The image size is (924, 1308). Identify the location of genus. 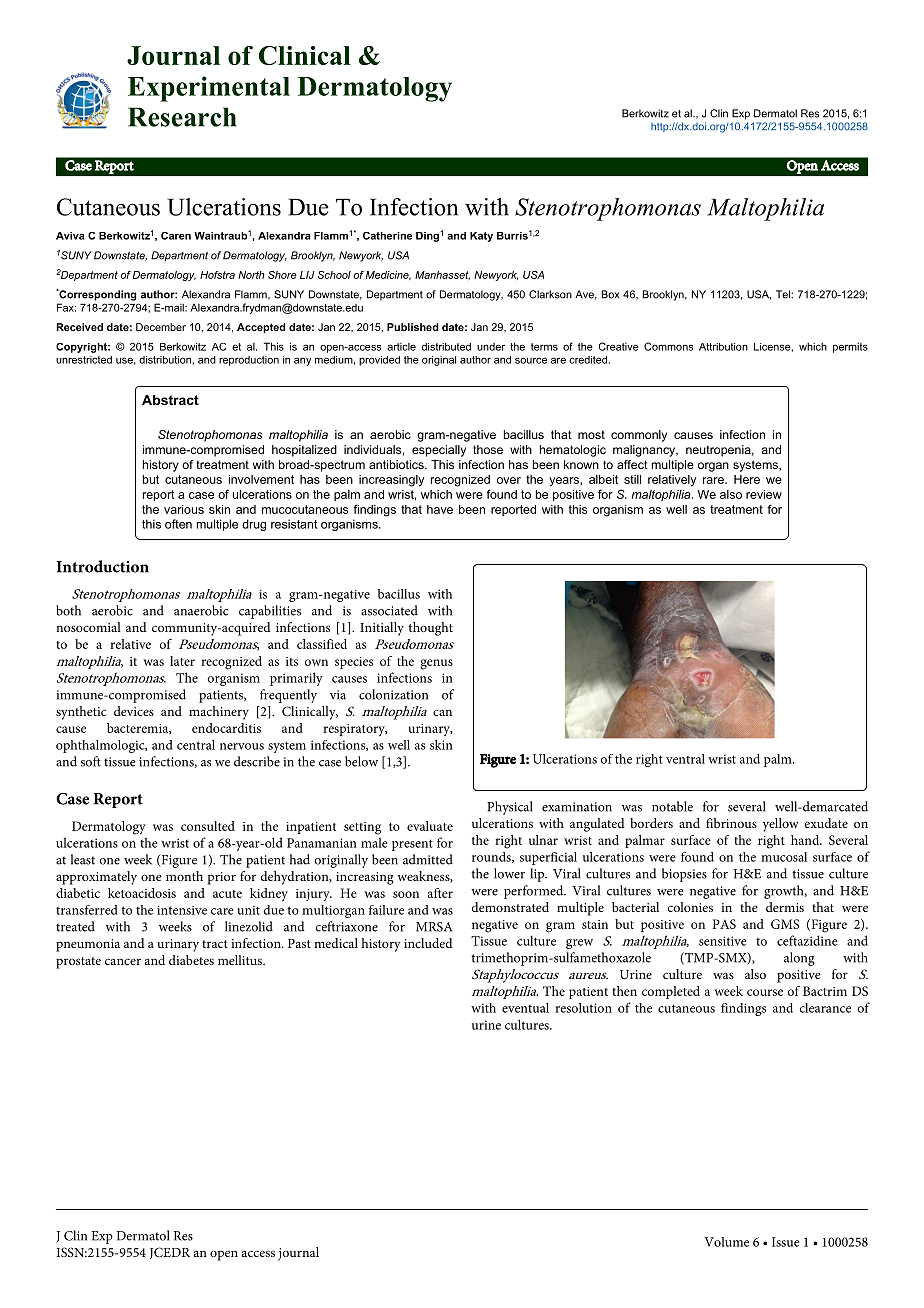
(436, 664).
